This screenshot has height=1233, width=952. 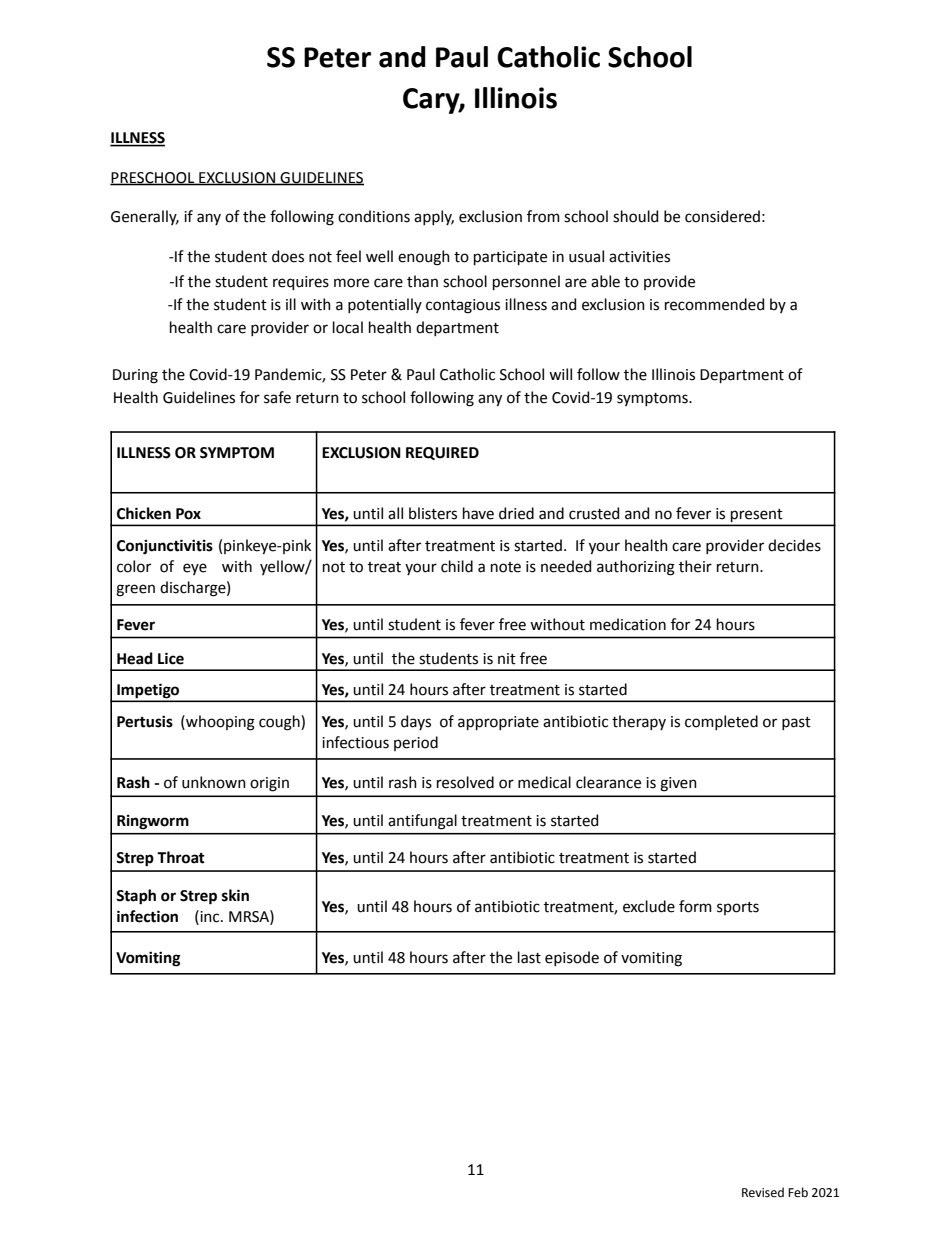 I want to click on completed, so click(x=721, y=722).
